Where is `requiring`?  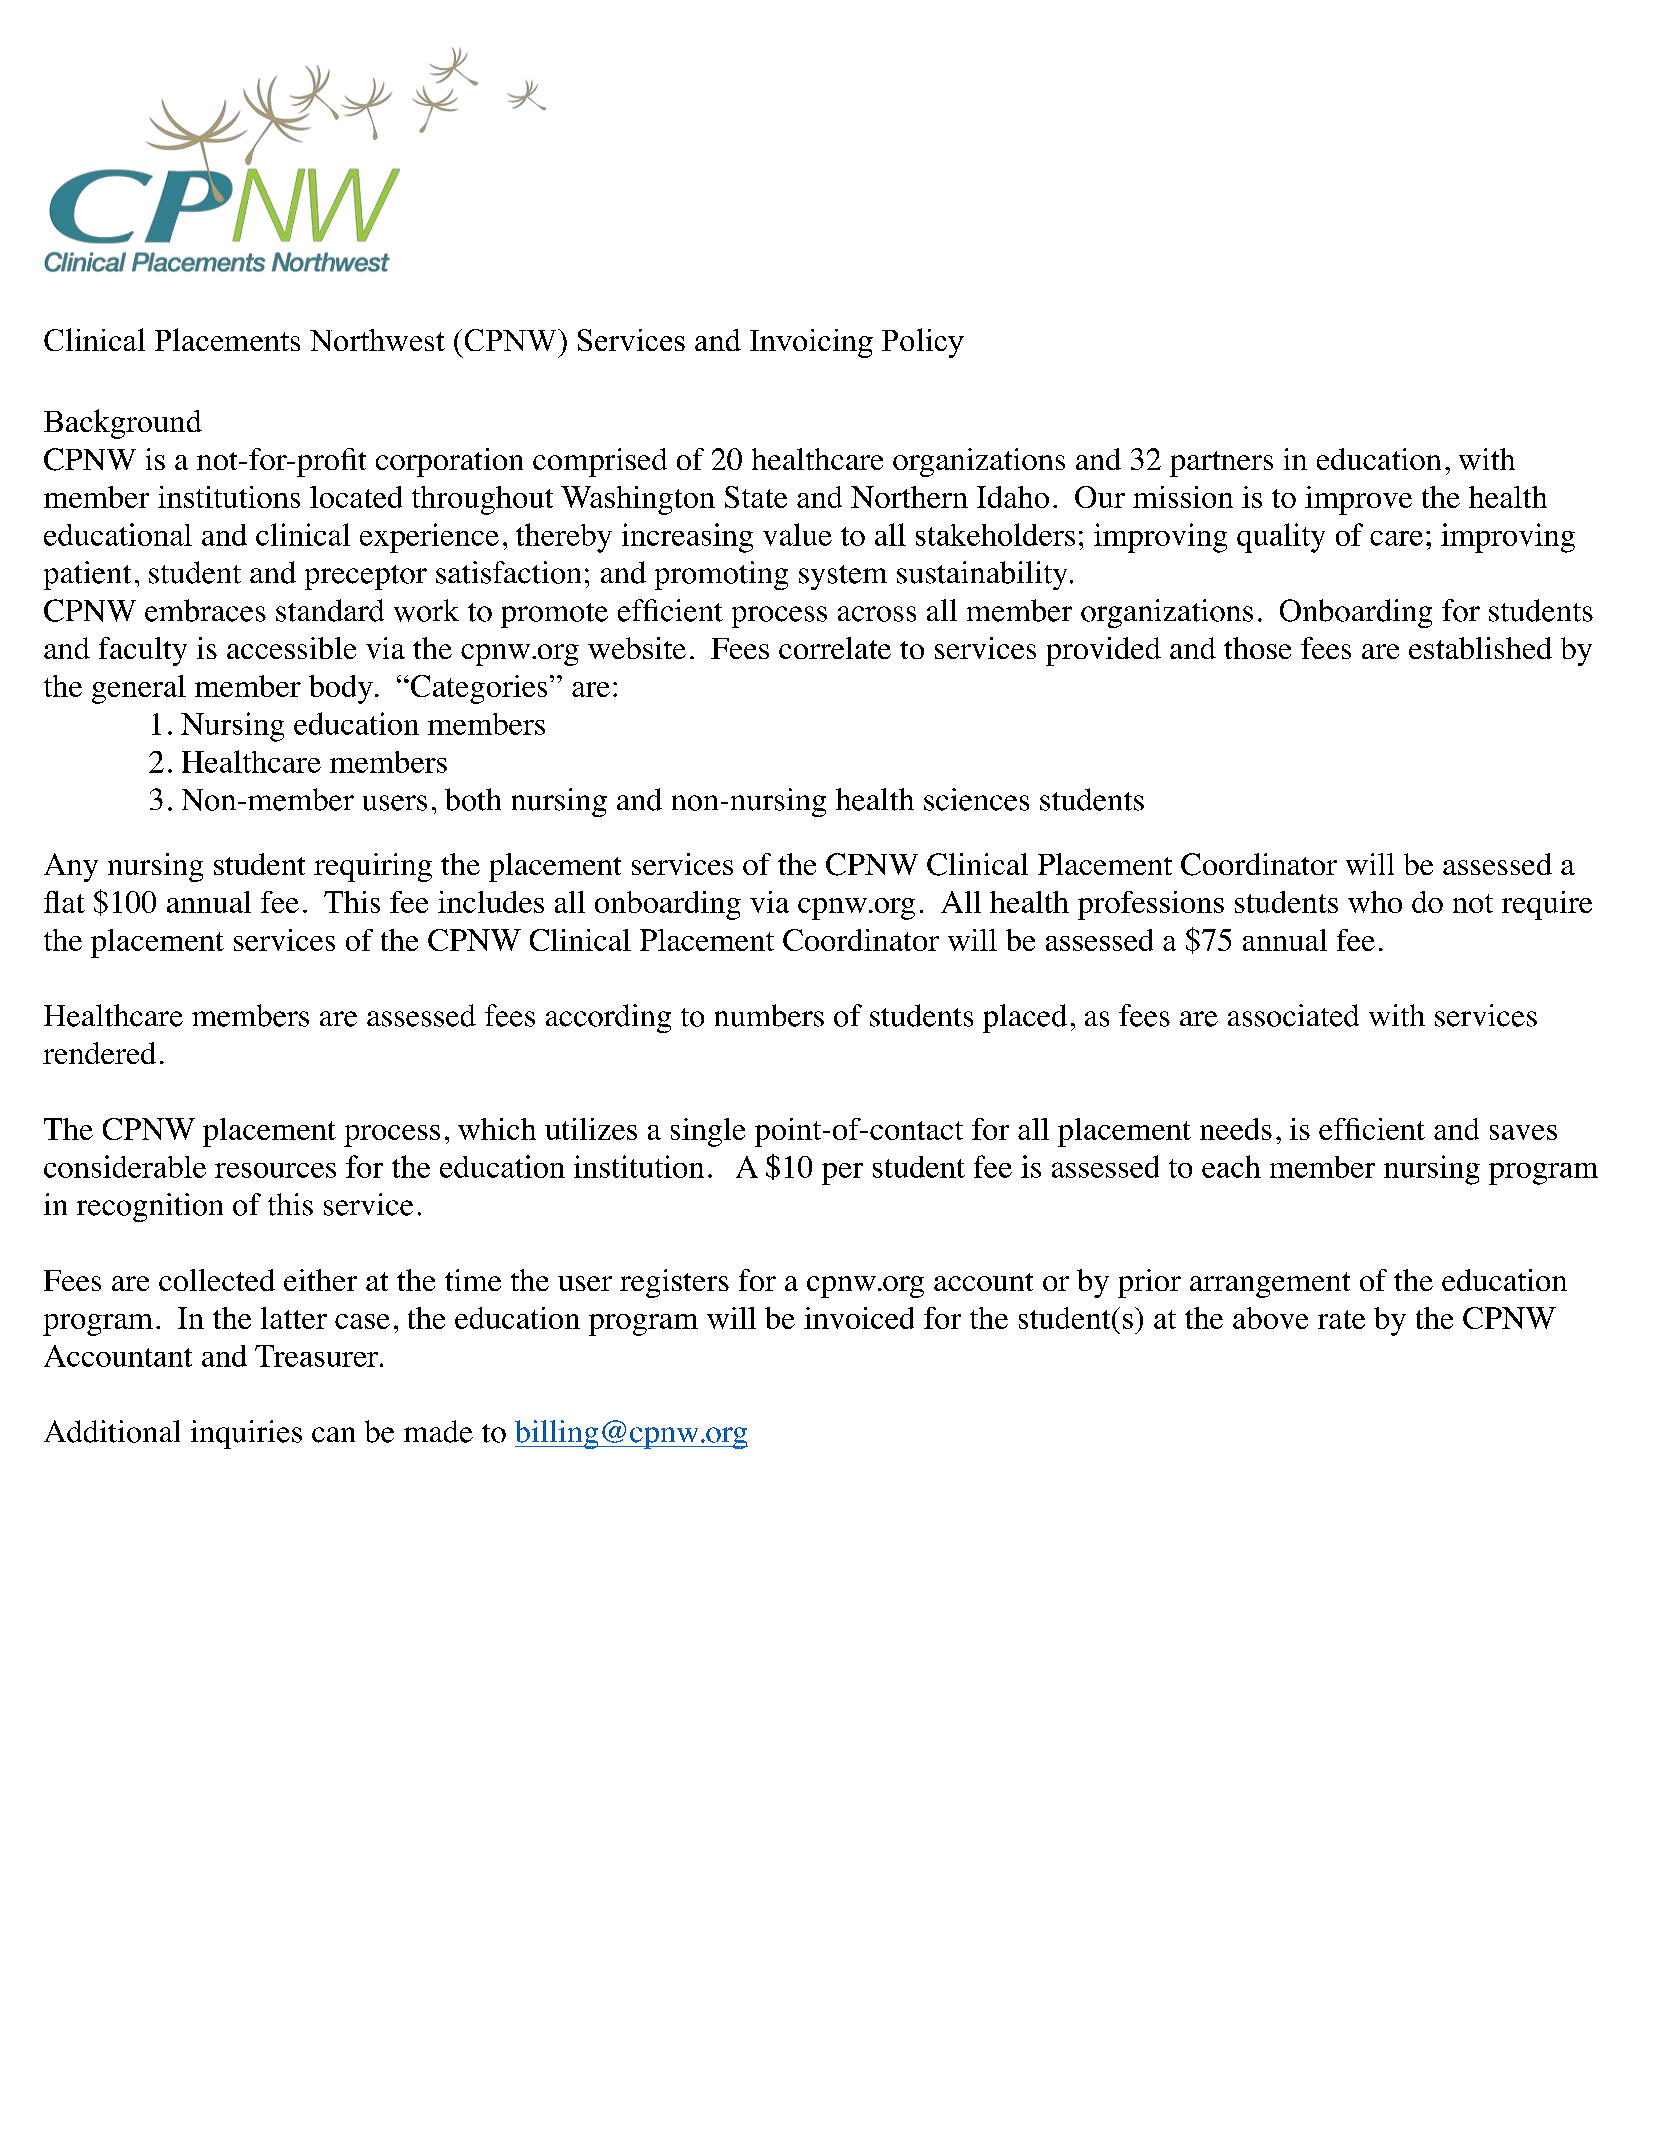 requiring is located at coordinates (373, 867).
